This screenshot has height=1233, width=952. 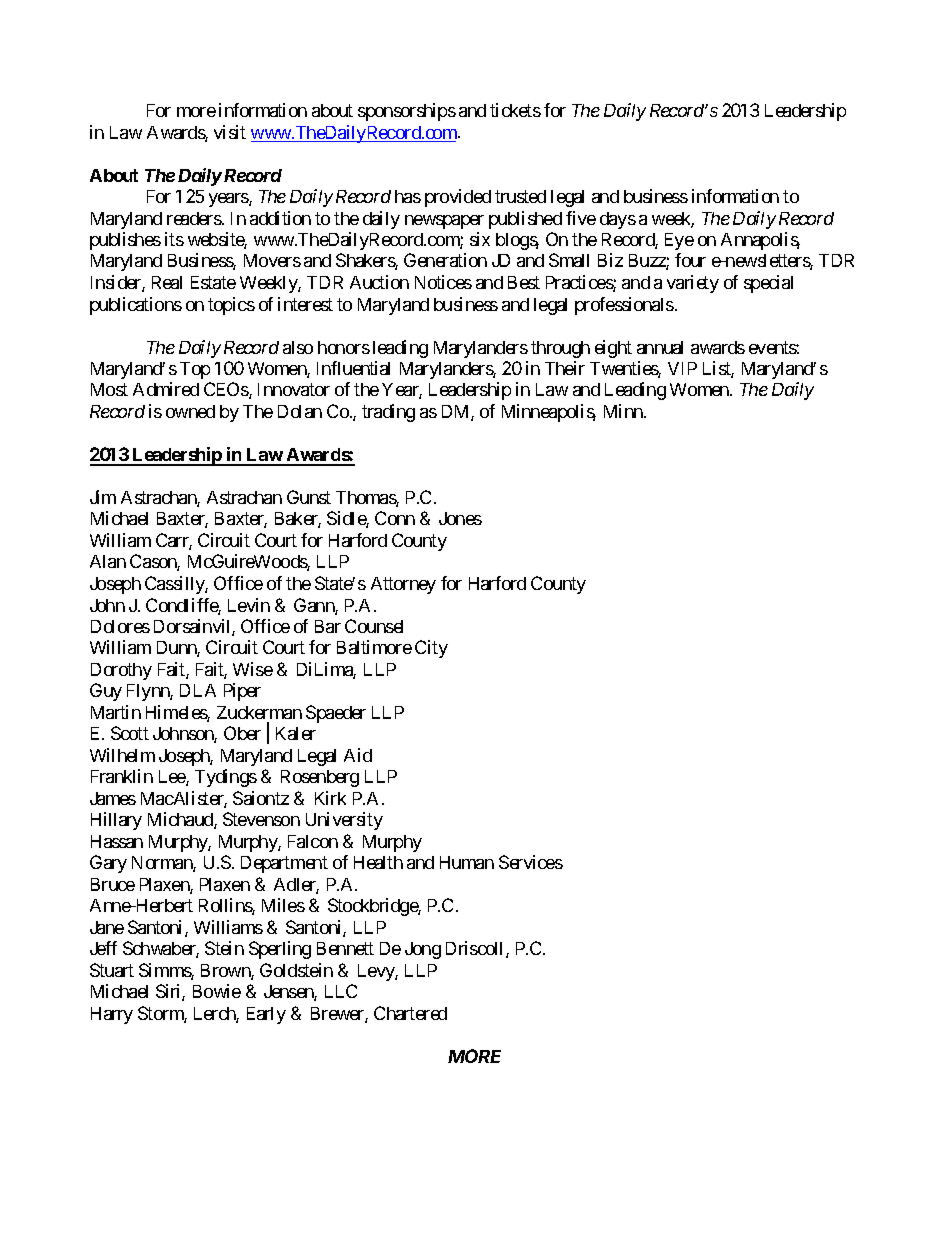 I want to click on sponsorships, so click(x=407, y=112).
